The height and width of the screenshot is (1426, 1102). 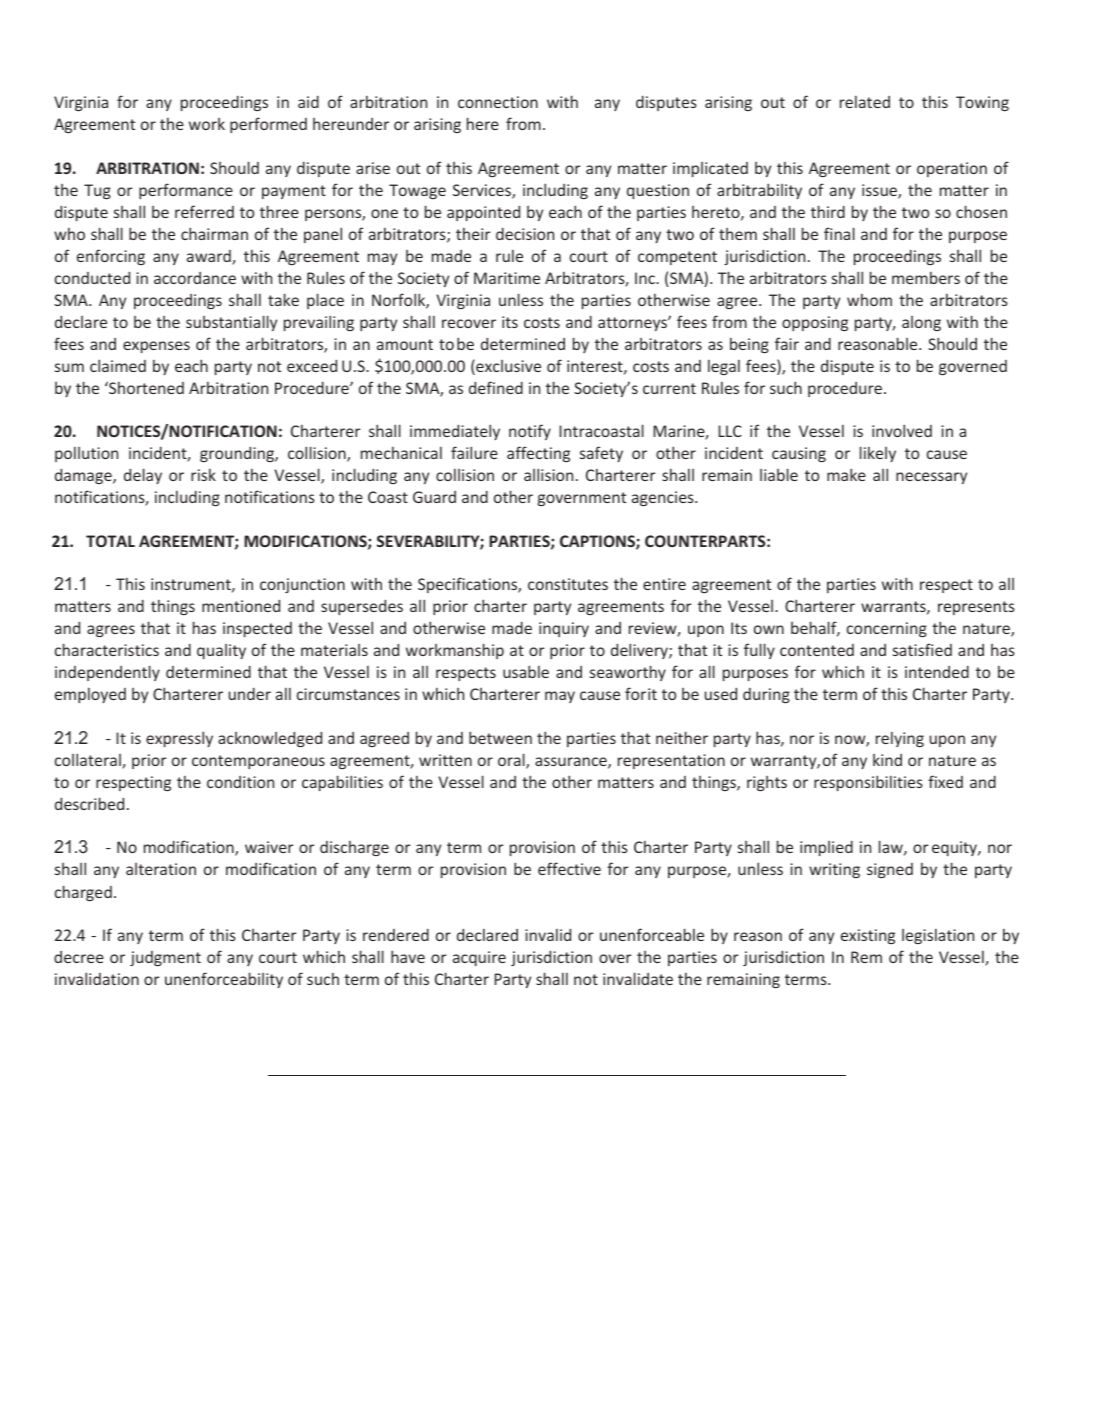 What do you see at coordinates (479, 958) in the screenshot?
I see `acquire` at bounding box center [479, 958].
